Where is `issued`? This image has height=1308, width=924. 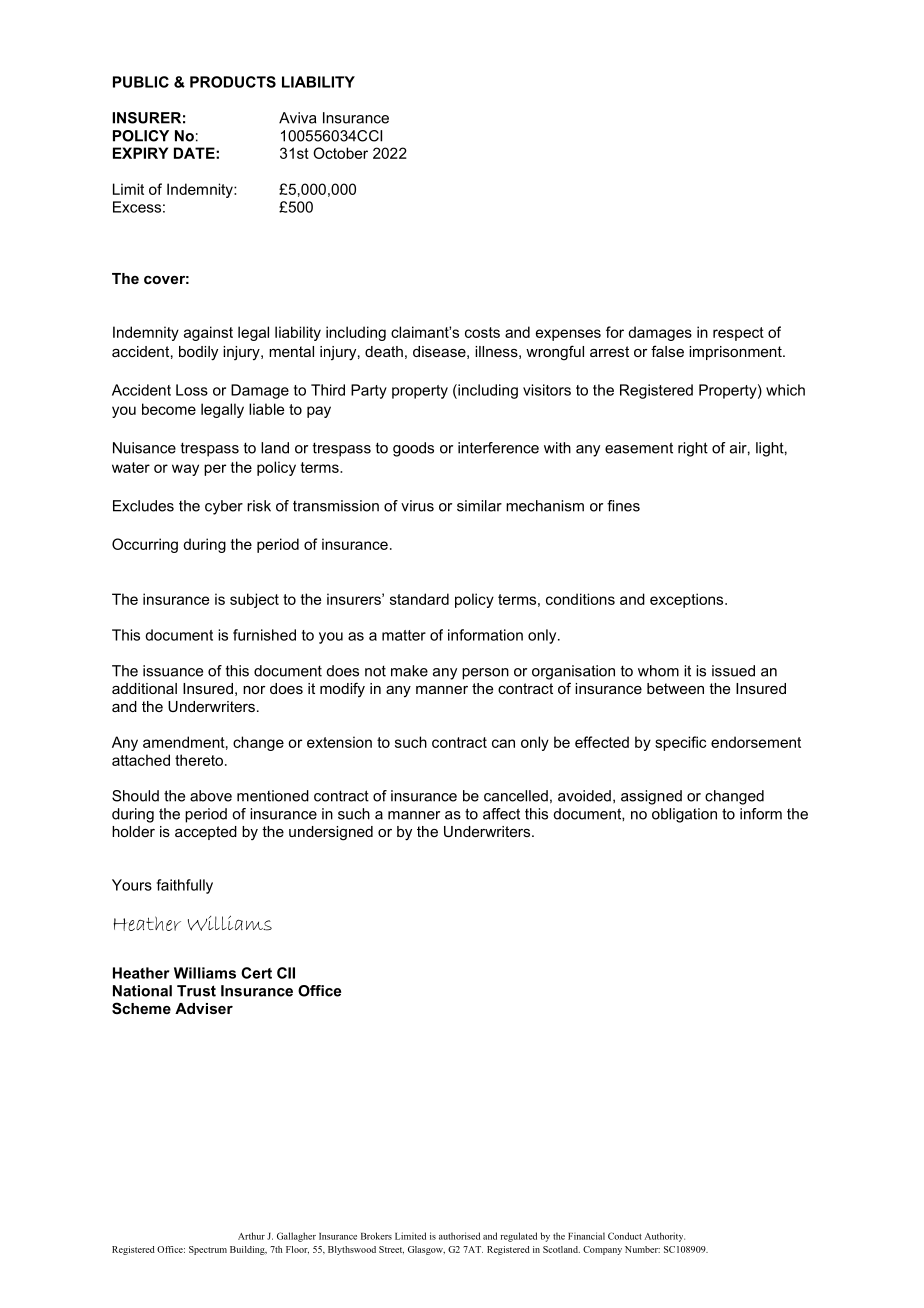 issued is located at coordinates (733, 671).
